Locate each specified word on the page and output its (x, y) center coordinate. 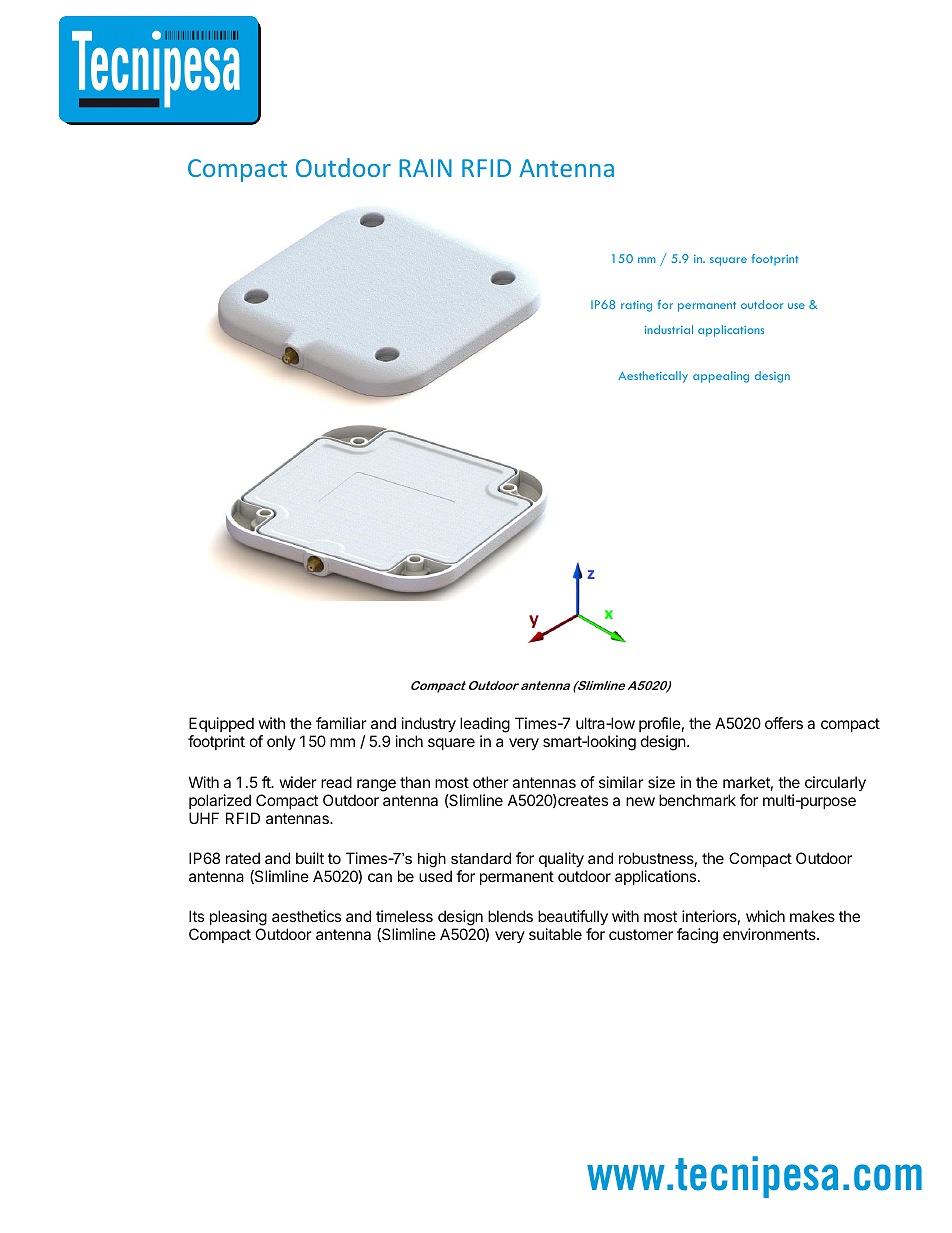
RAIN (425, 168)
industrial (669, 329)
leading (485, 726)
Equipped (221, 724)
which (765, 916)
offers (784, 723)
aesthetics (306, 916)
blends (510, 916)
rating (636, 306)
